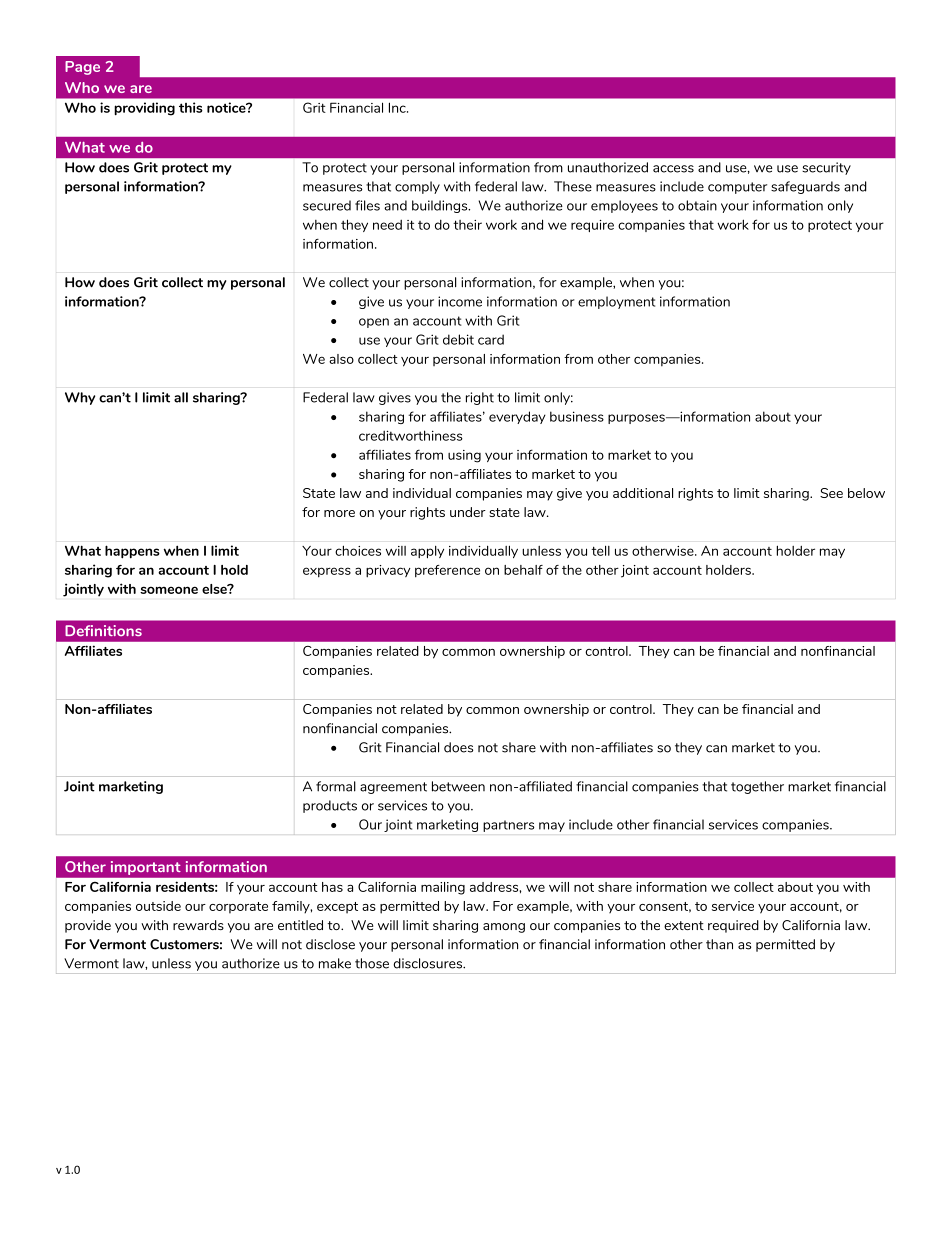 The width and height of the image is (952, 1233). What do you see at coordinates (198, 925) in the image?
I see `rewards` at bounding box center [198, 925].
